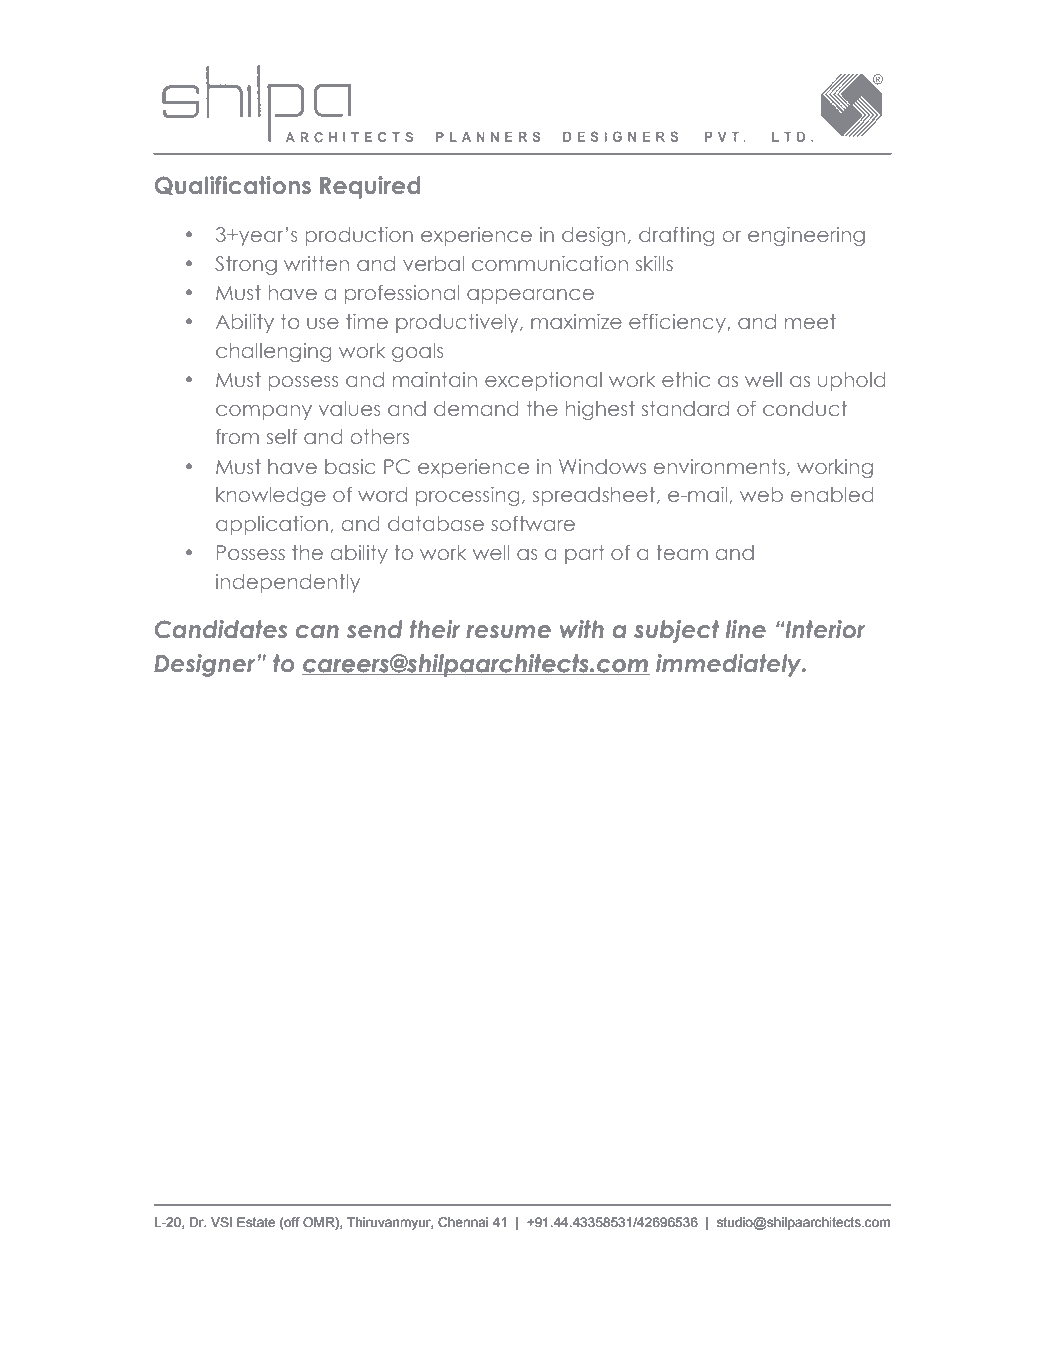 Image resolution: width=1045 pixels, height=1353 pixels. Describe the element at coordinates (463, 1222) in the image. I see `Chennai` at that location.
